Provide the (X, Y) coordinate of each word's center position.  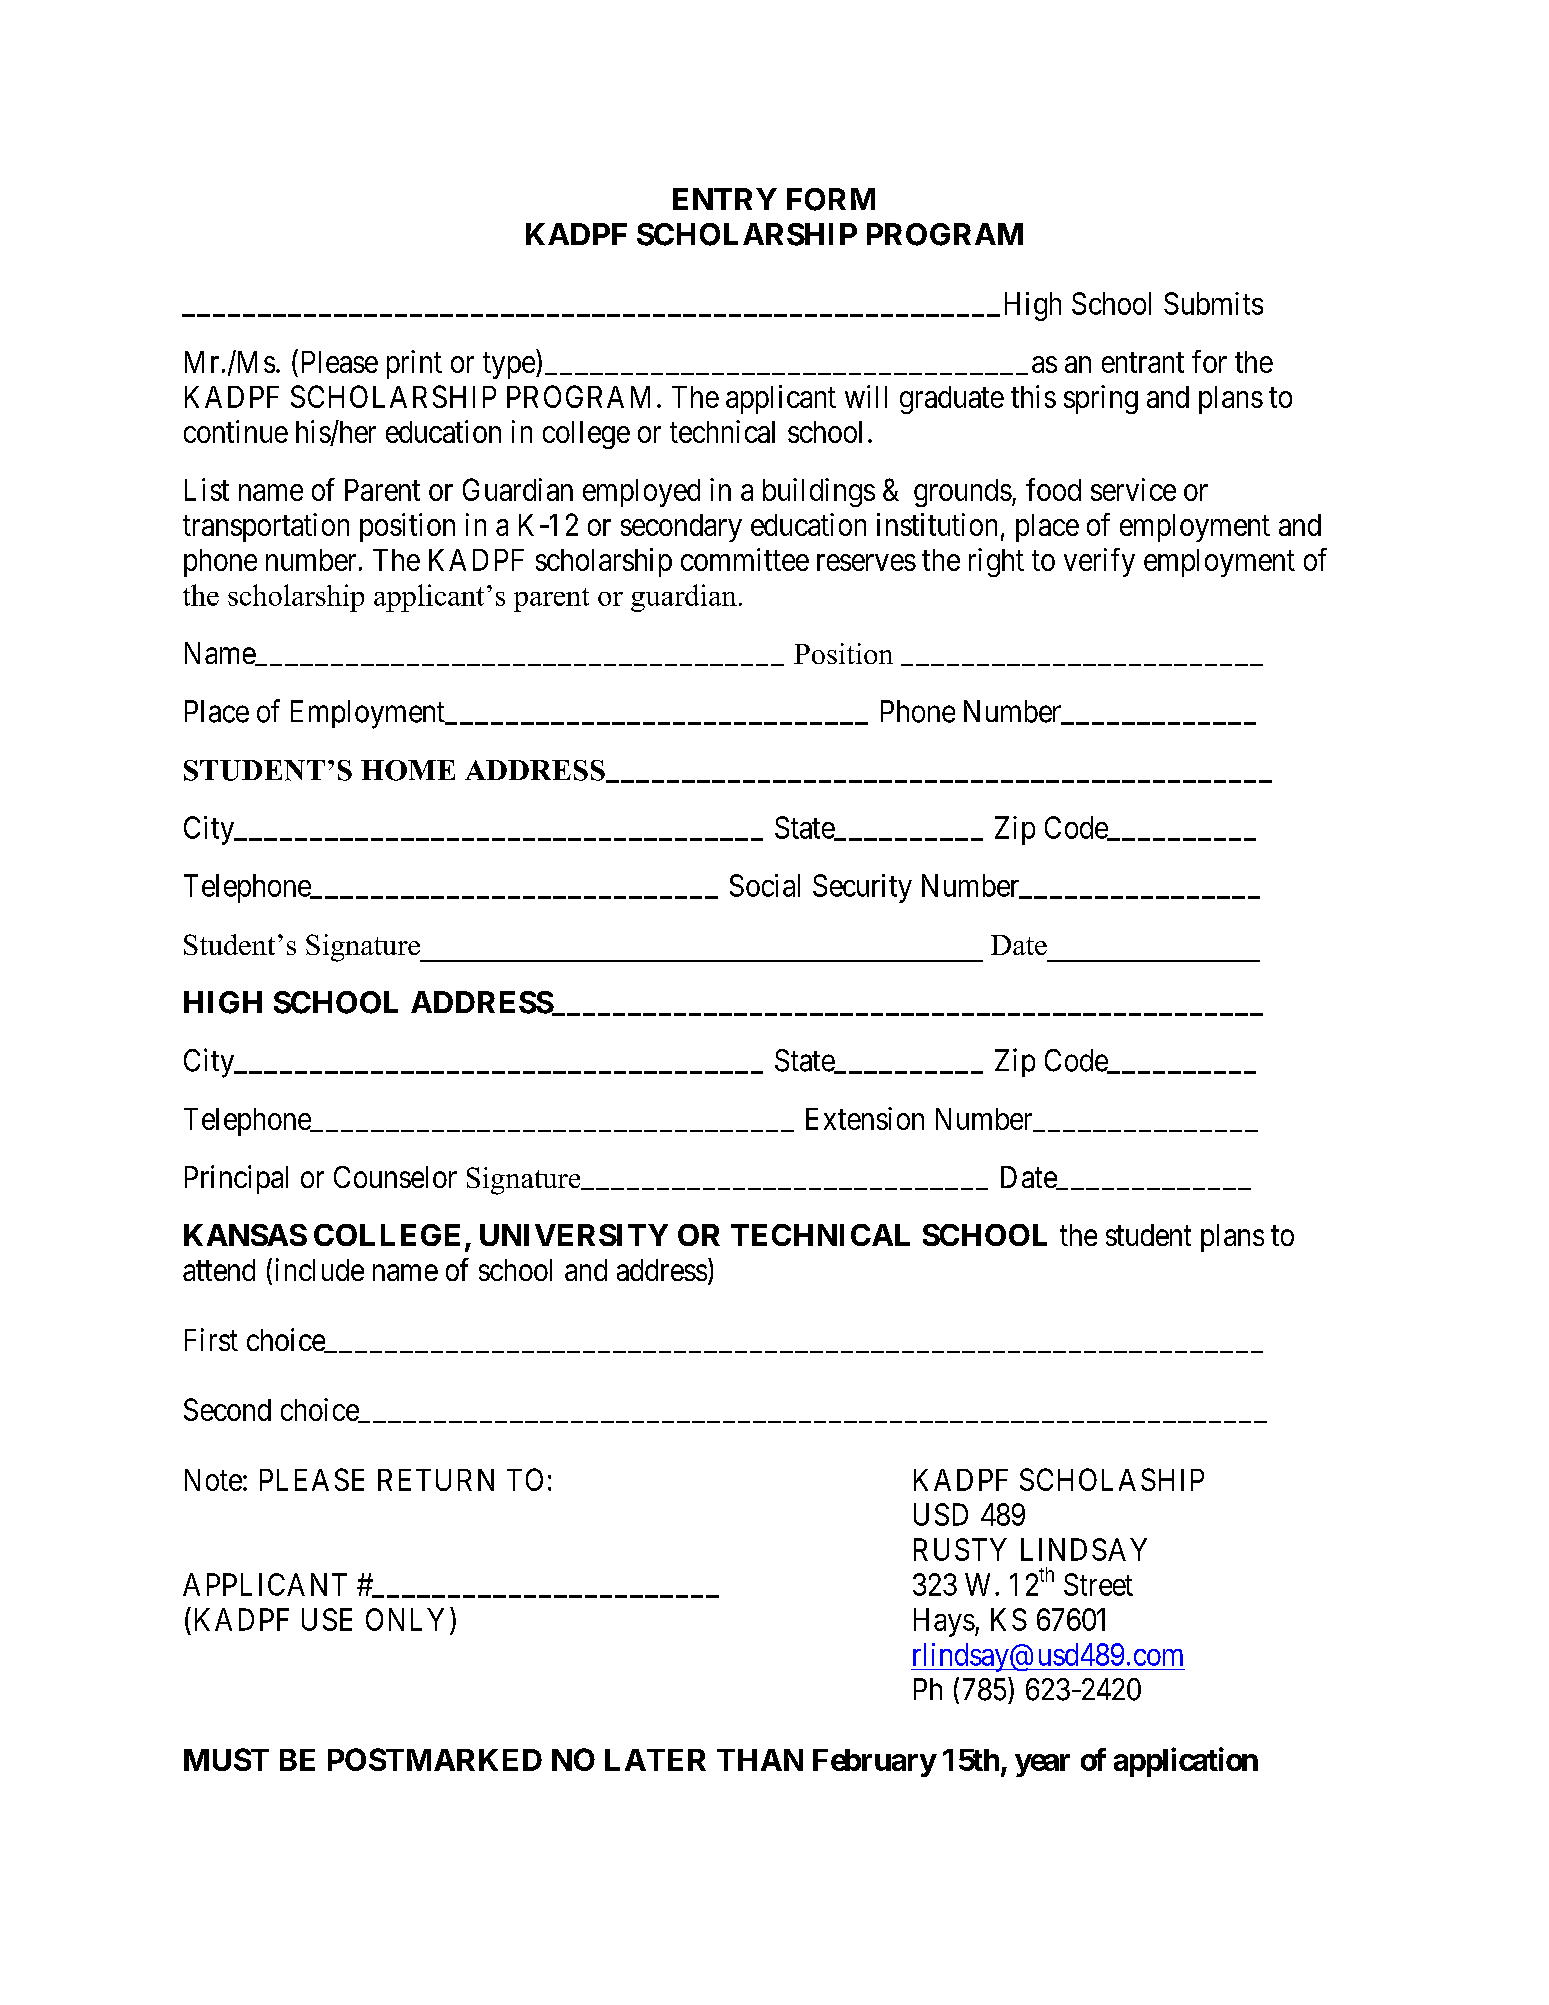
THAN (760, 1760)
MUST (226, 1759)
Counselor (395, 1177)
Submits (1213, 303)
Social (765, 885)
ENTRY (725, 199)
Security (862, 888)
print (414, 364)
